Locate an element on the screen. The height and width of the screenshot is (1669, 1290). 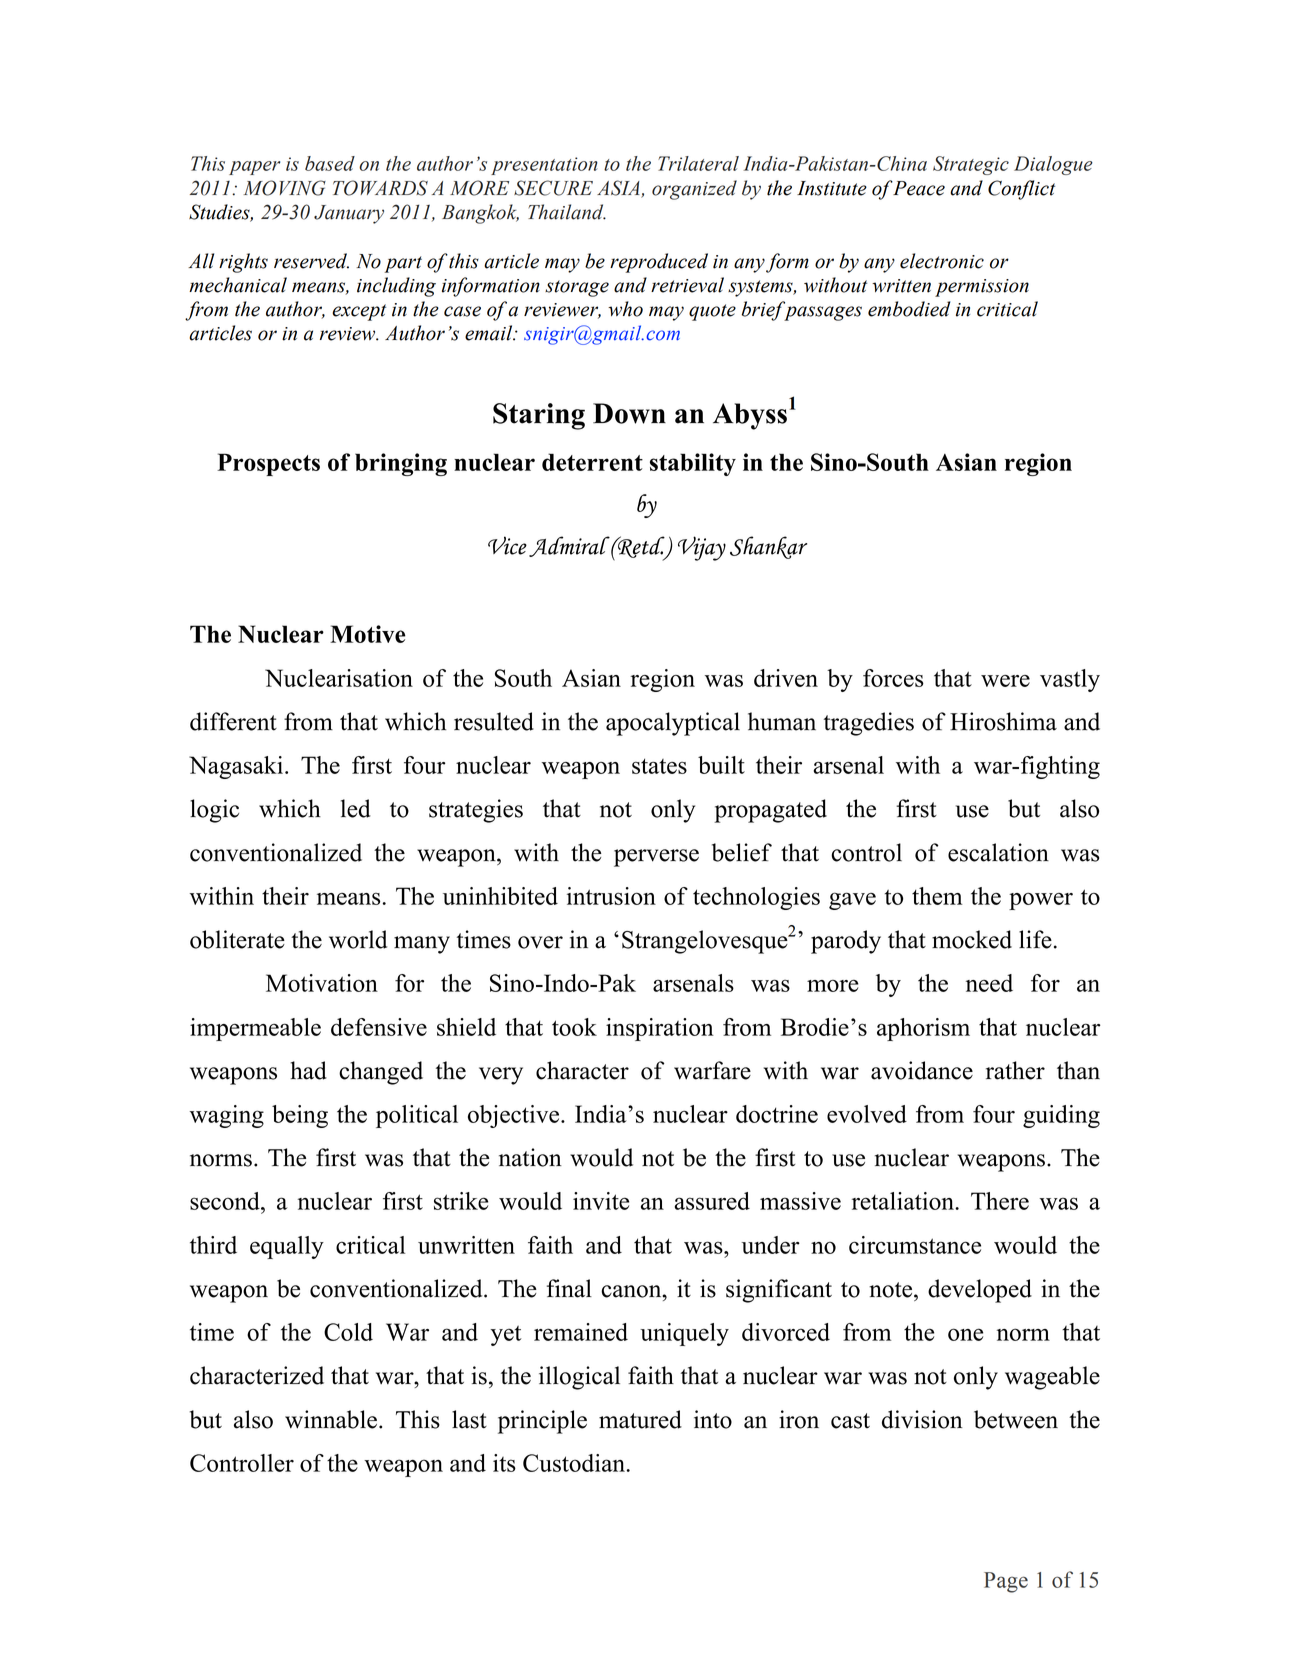
led is located at coordinates (356, 808).
